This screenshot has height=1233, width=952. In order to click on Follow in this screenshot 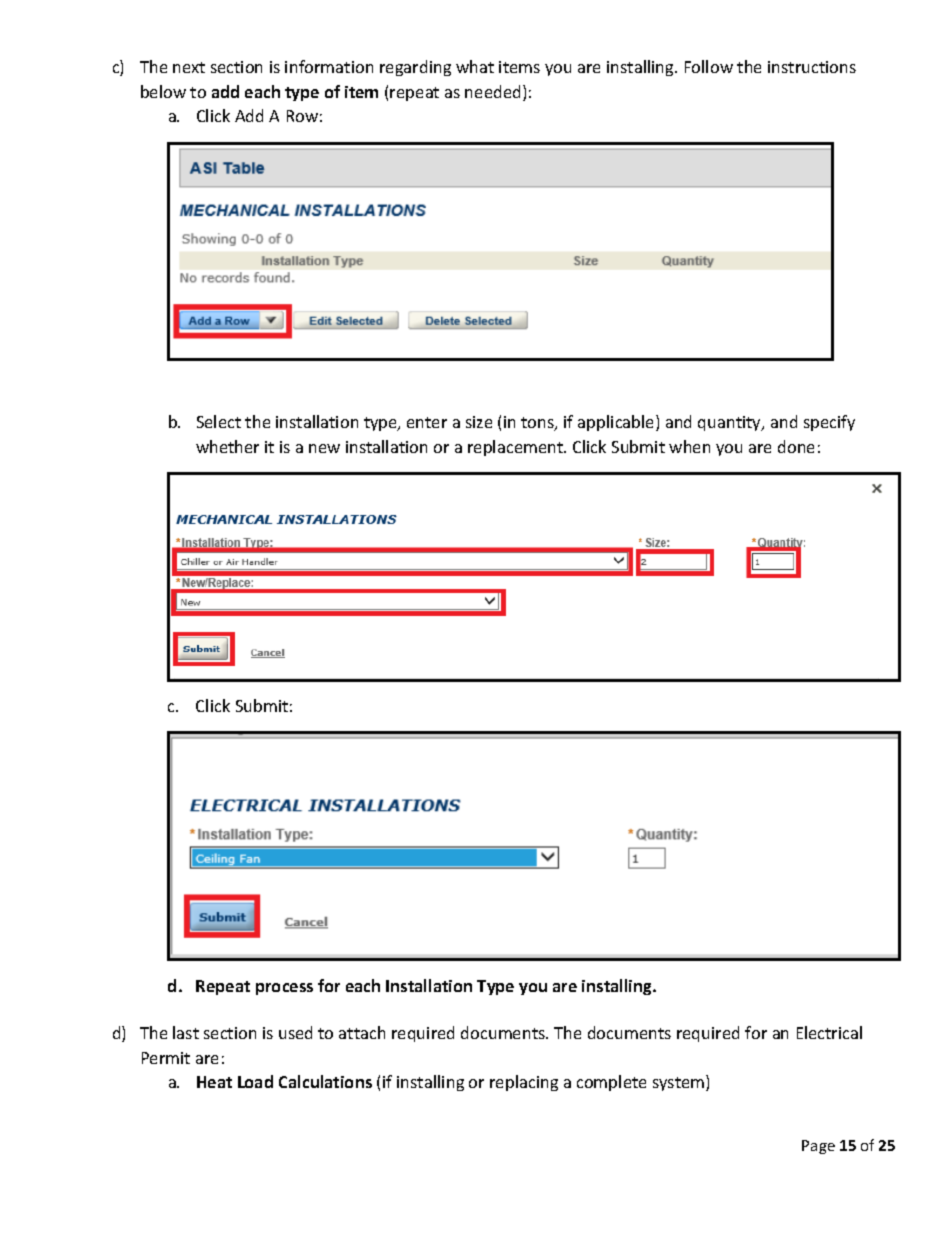, I will do `click(709, 66)`.
